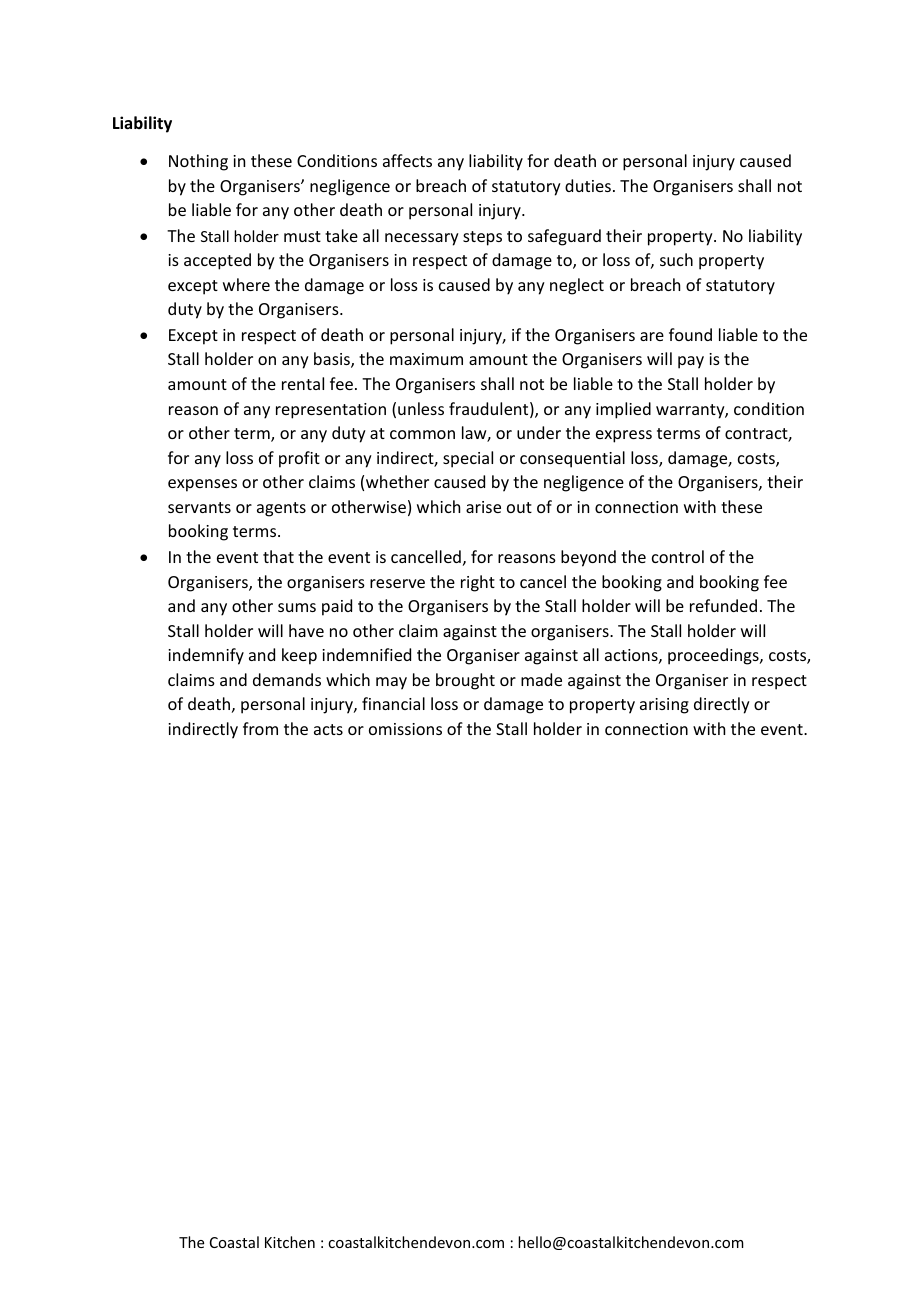 This image has width=924, height=1308. I want to click on sums, so click(297, 607).
